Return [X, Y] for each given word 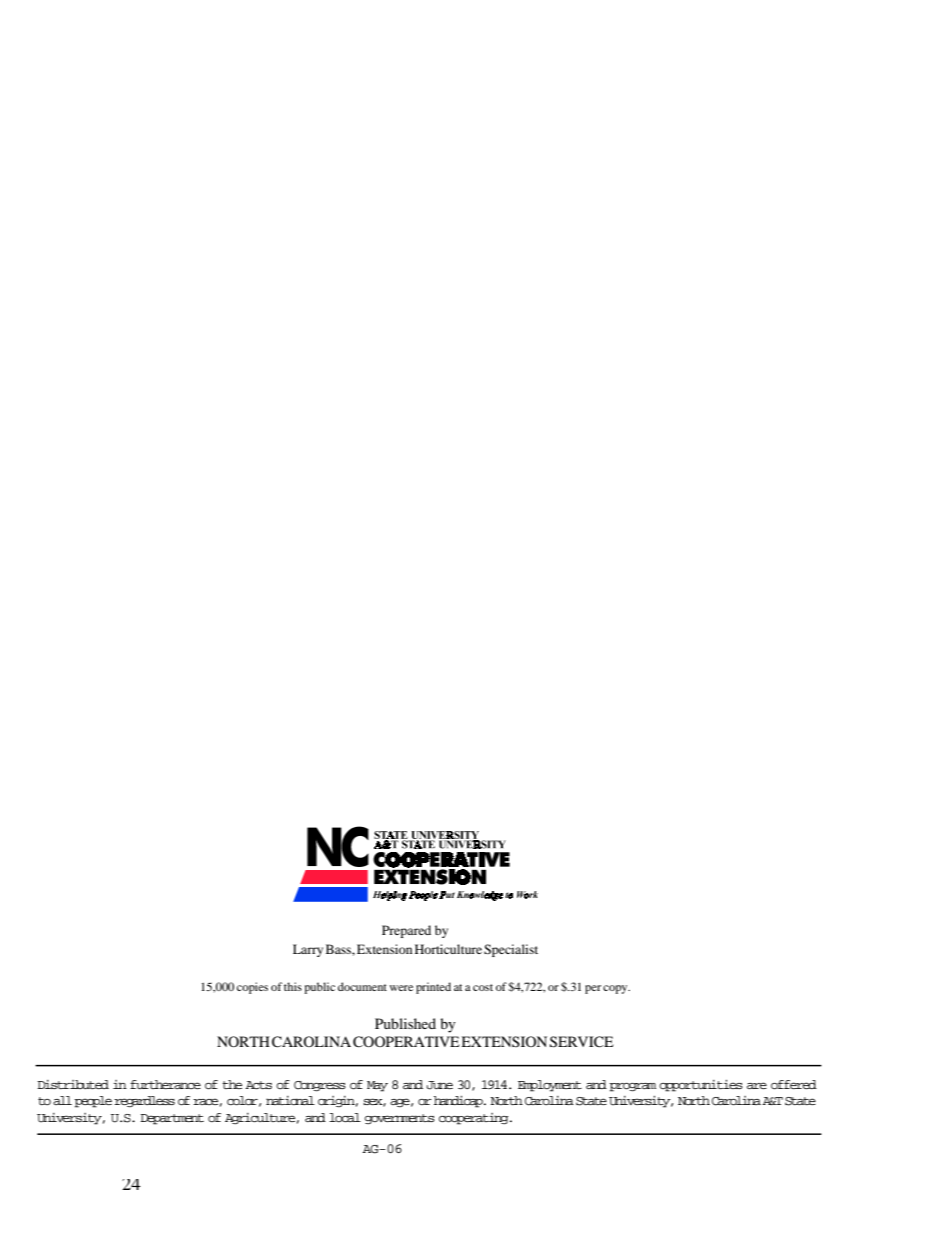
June [440, 1085]
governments [399, 1119]
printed [433, 988]
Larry [308, 950]
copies [252, 988]
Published [405, 1023]
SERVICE [581, 1042]
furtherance [165, 1084]
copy [616, 989]
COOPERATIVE [406, 1042]
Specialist [511, 950]
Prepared [406, 931]
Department [172, 1119]
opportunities [701, 1086]
